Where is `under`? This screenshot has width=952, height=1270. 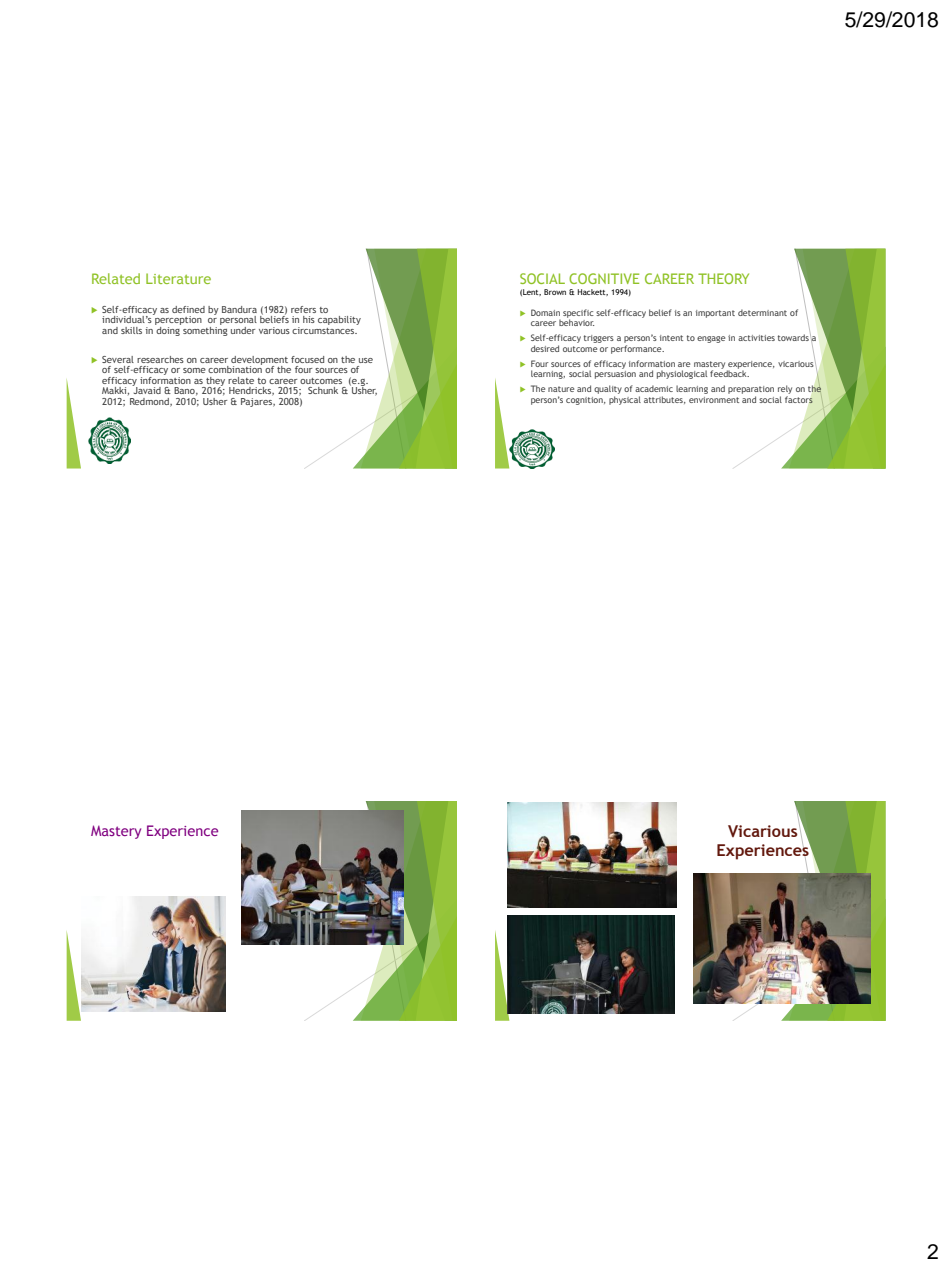 under is located at coordinates (243, 330).
